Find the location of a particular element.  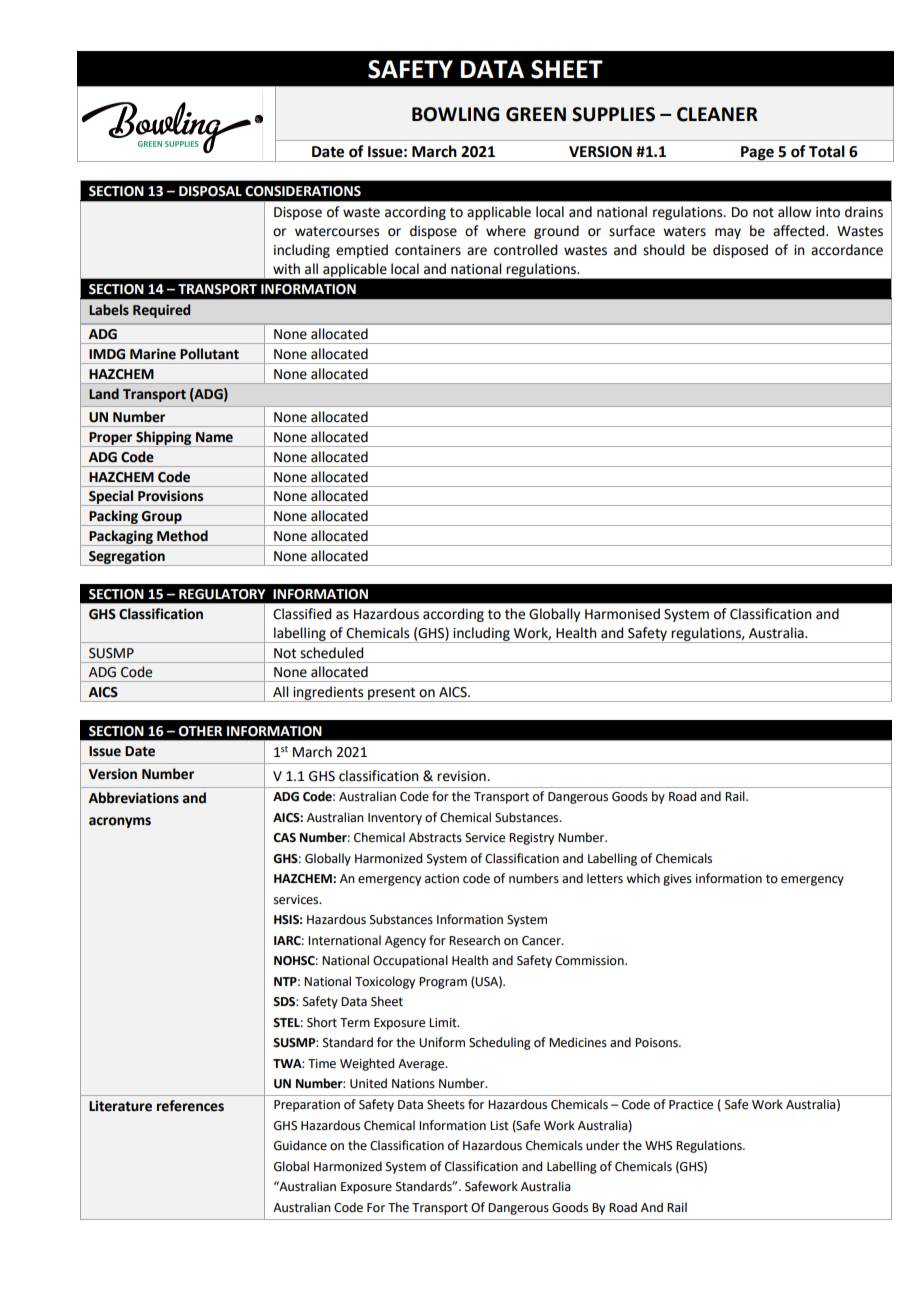

BOWLING is located at coordinates (455, 114).
